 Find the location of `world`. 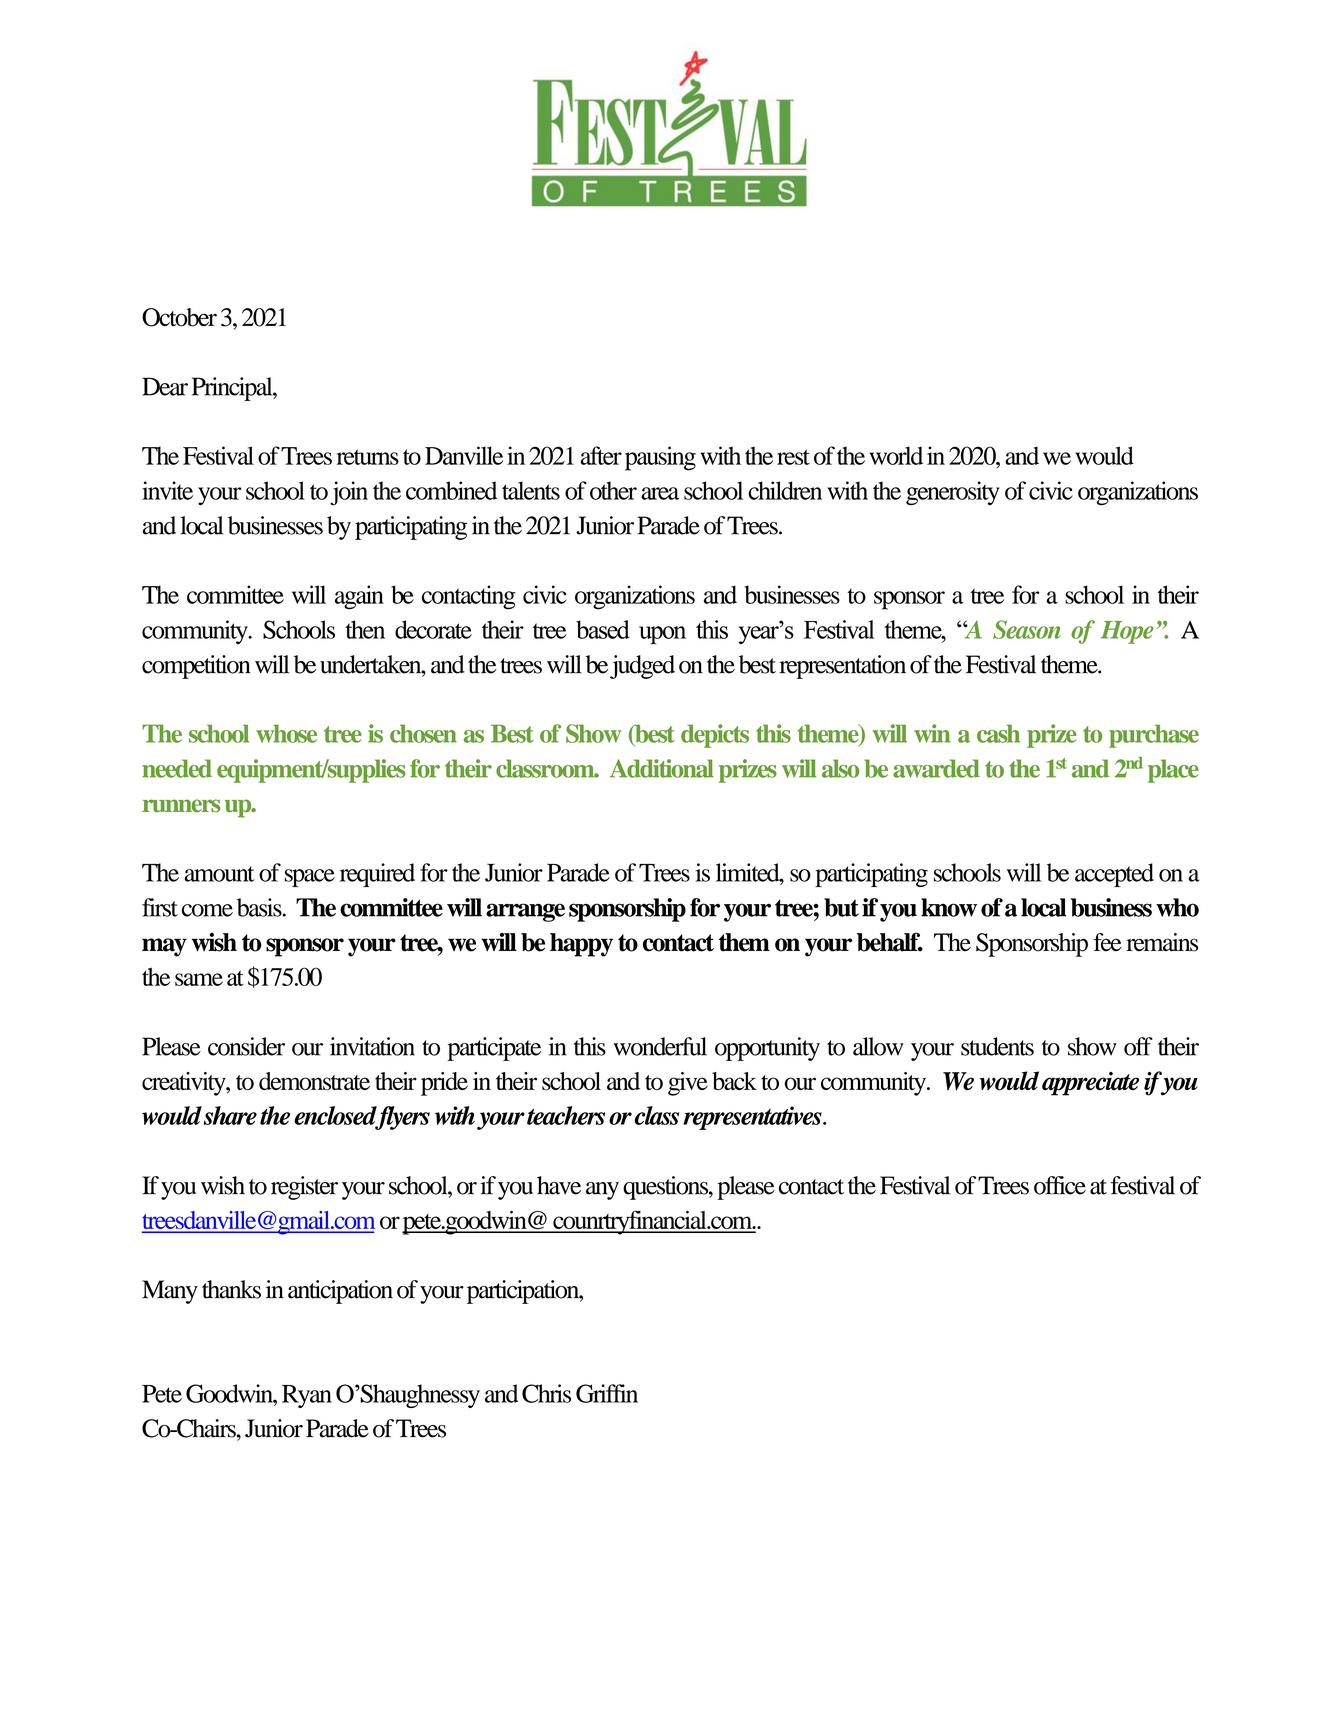

world is located at coordinates (896, 455).
